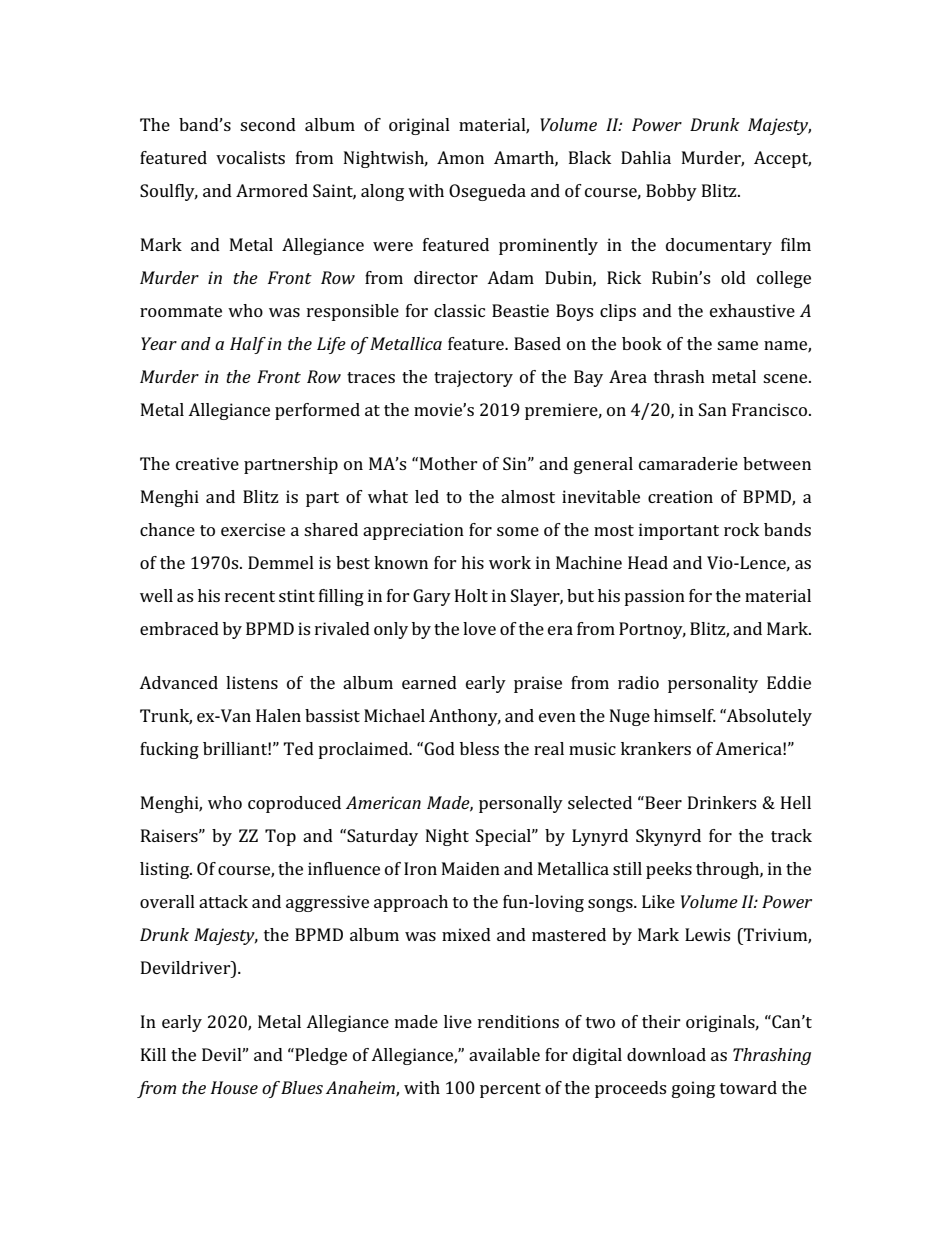  Describe the element at coordinates (654, 597) in the document. I see `passion` at that location.
